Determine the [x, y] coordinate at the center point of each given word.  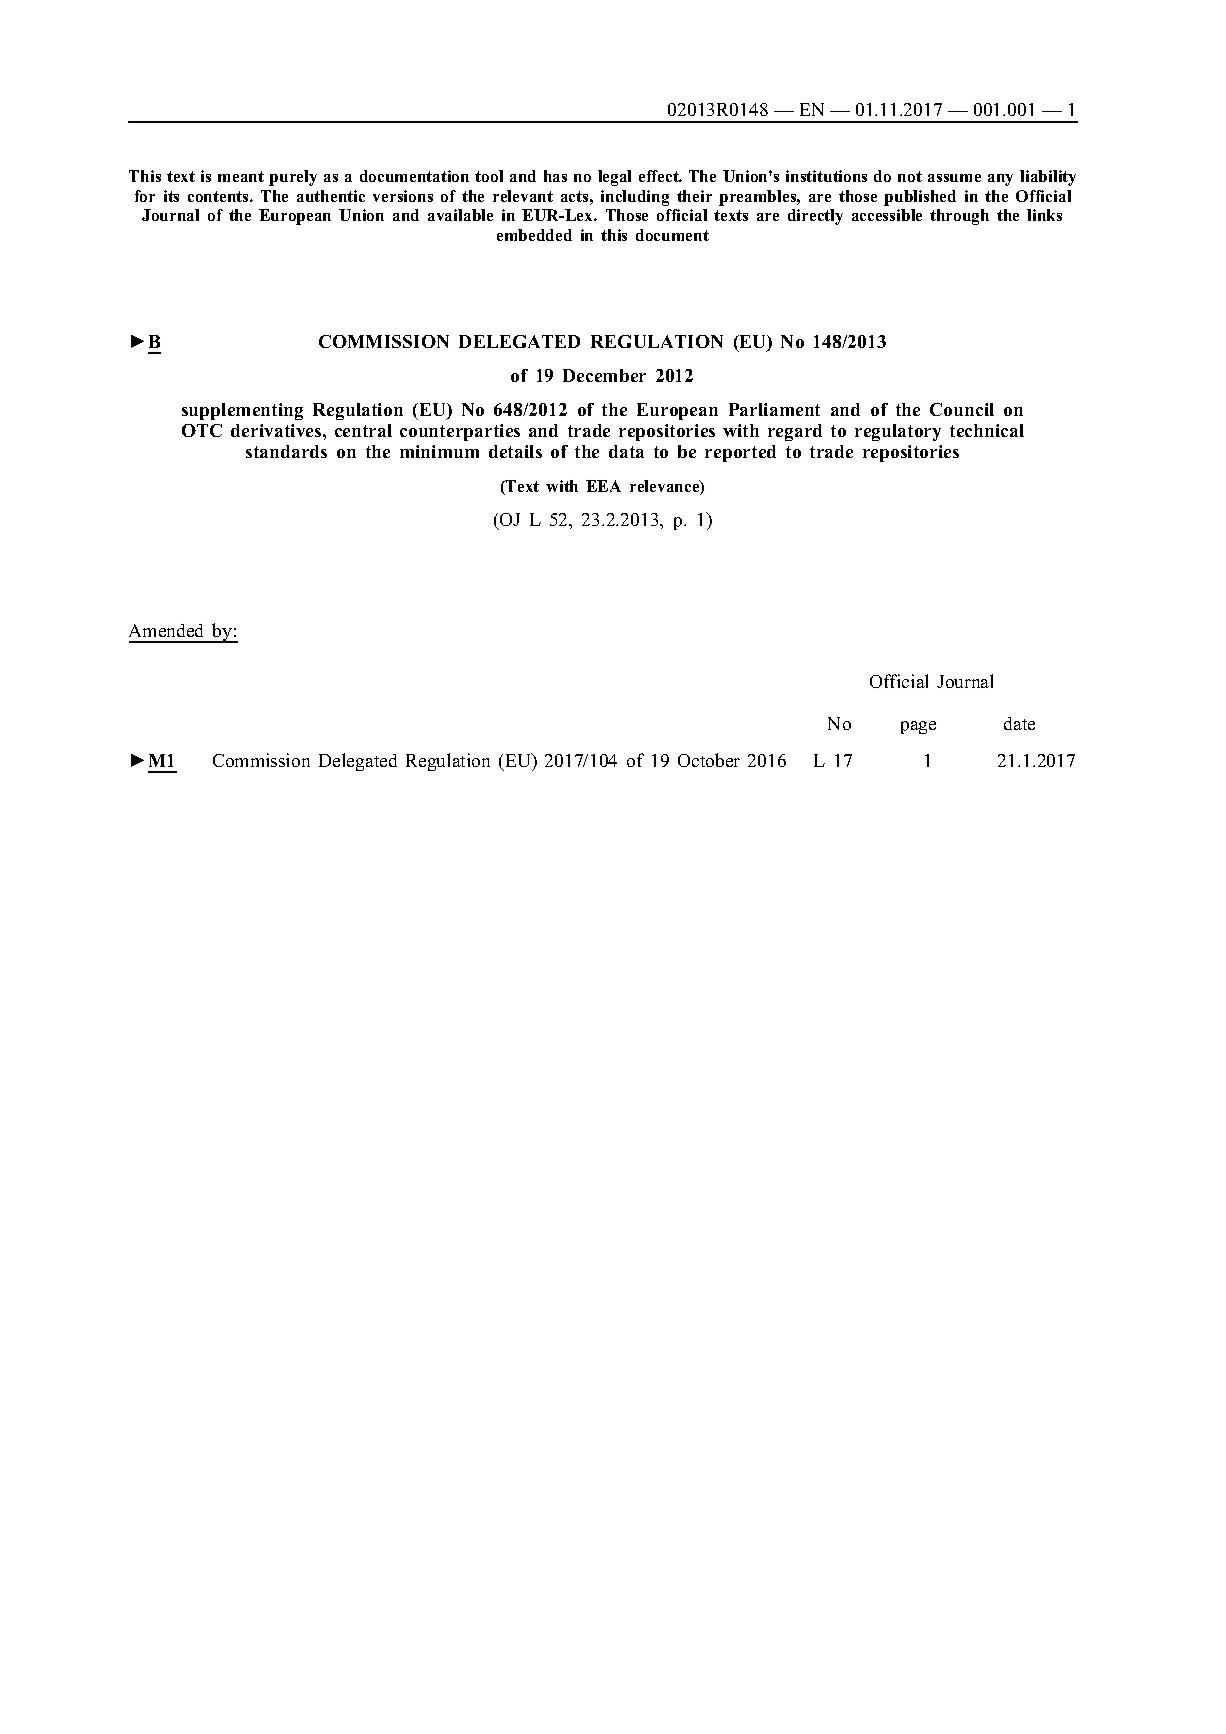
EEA [603, 486]
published [920, 198]
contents [219, 196]
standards [286, 451]
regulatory [898, 432]
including [635, 198]
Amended [166, 630]
